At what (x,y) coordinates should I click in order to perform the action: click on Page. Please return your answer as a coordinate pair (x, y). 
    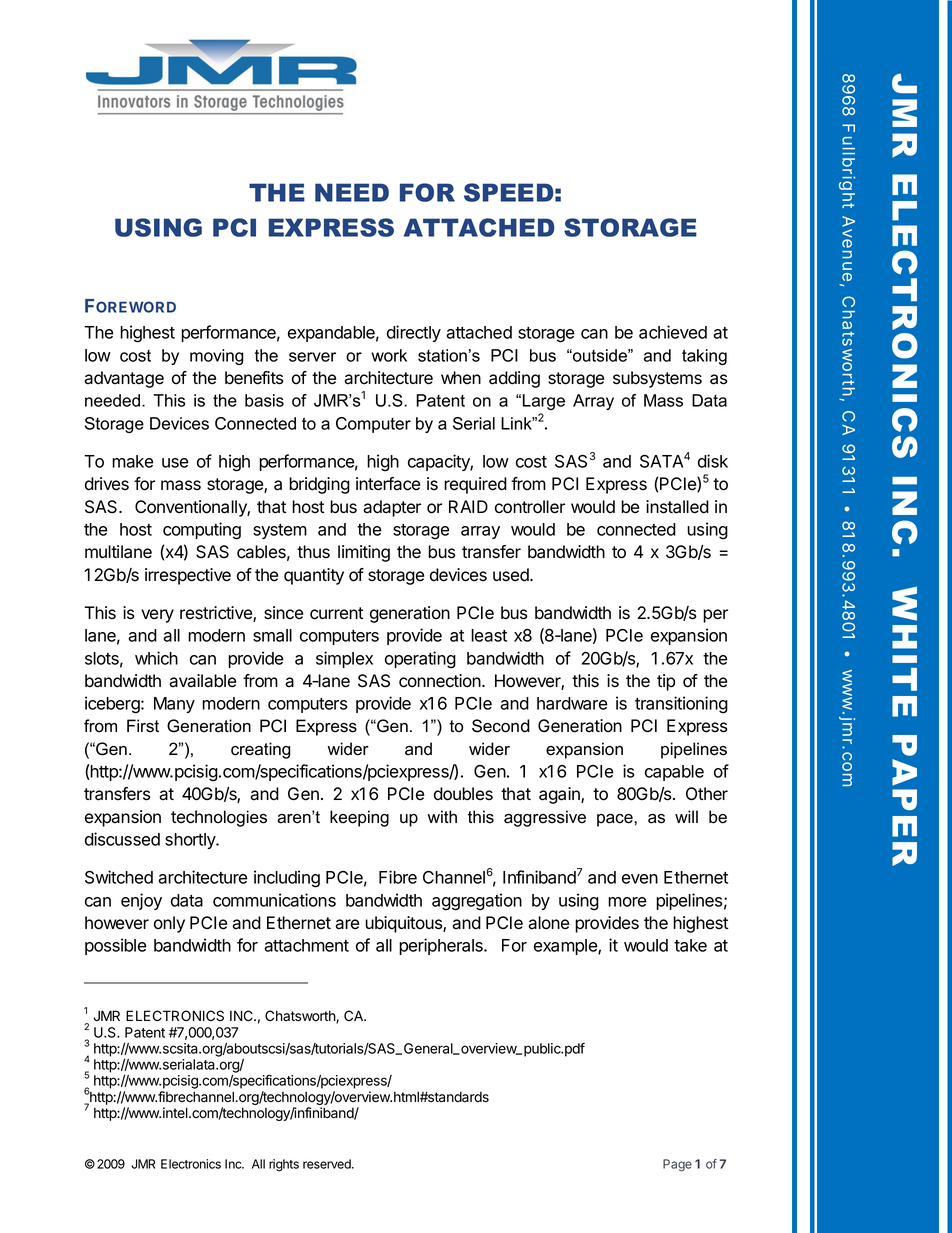
    Looking at the image, I should click on (677, 1165).
